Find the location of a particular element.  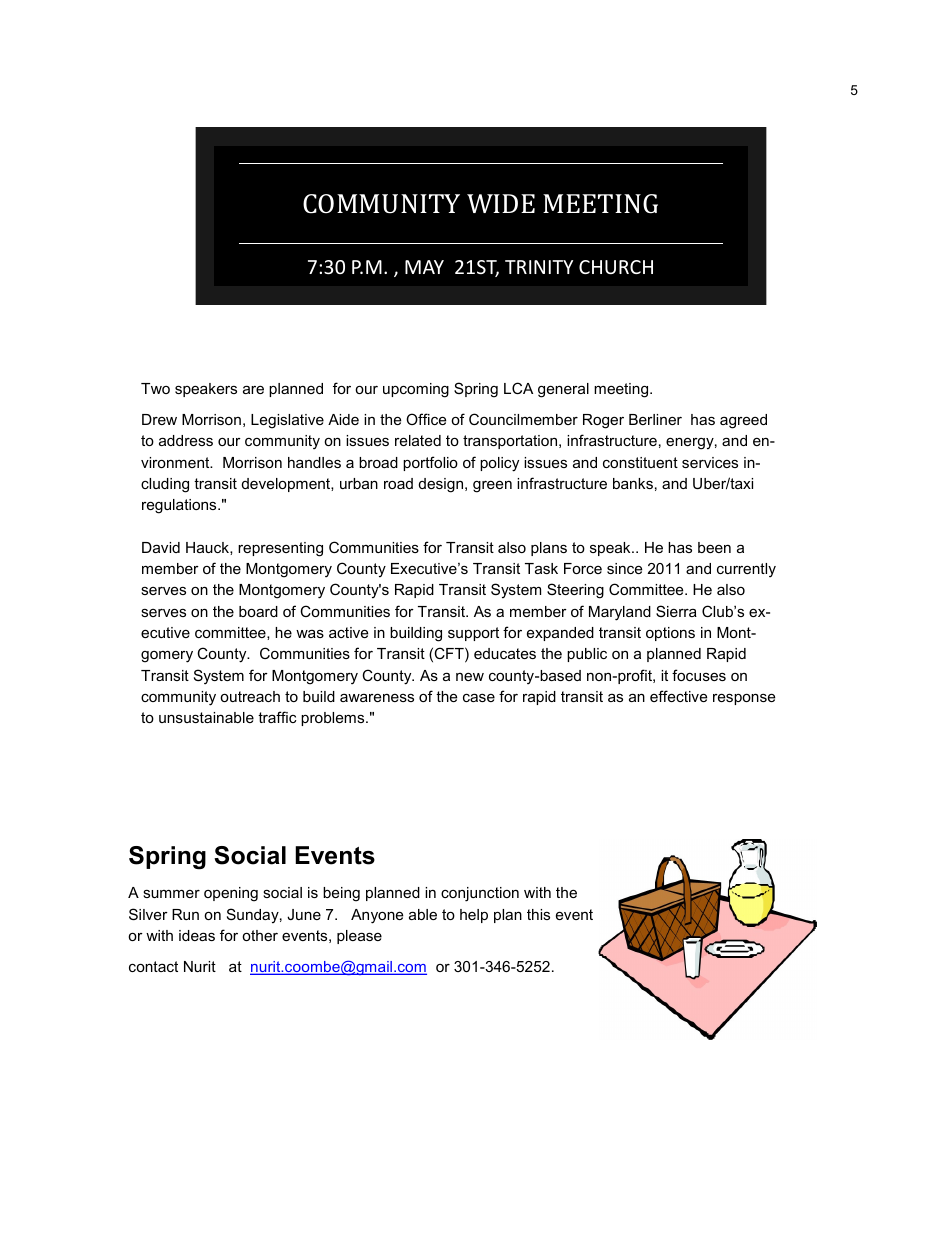

constituent is located at coordinates (640, 462).
